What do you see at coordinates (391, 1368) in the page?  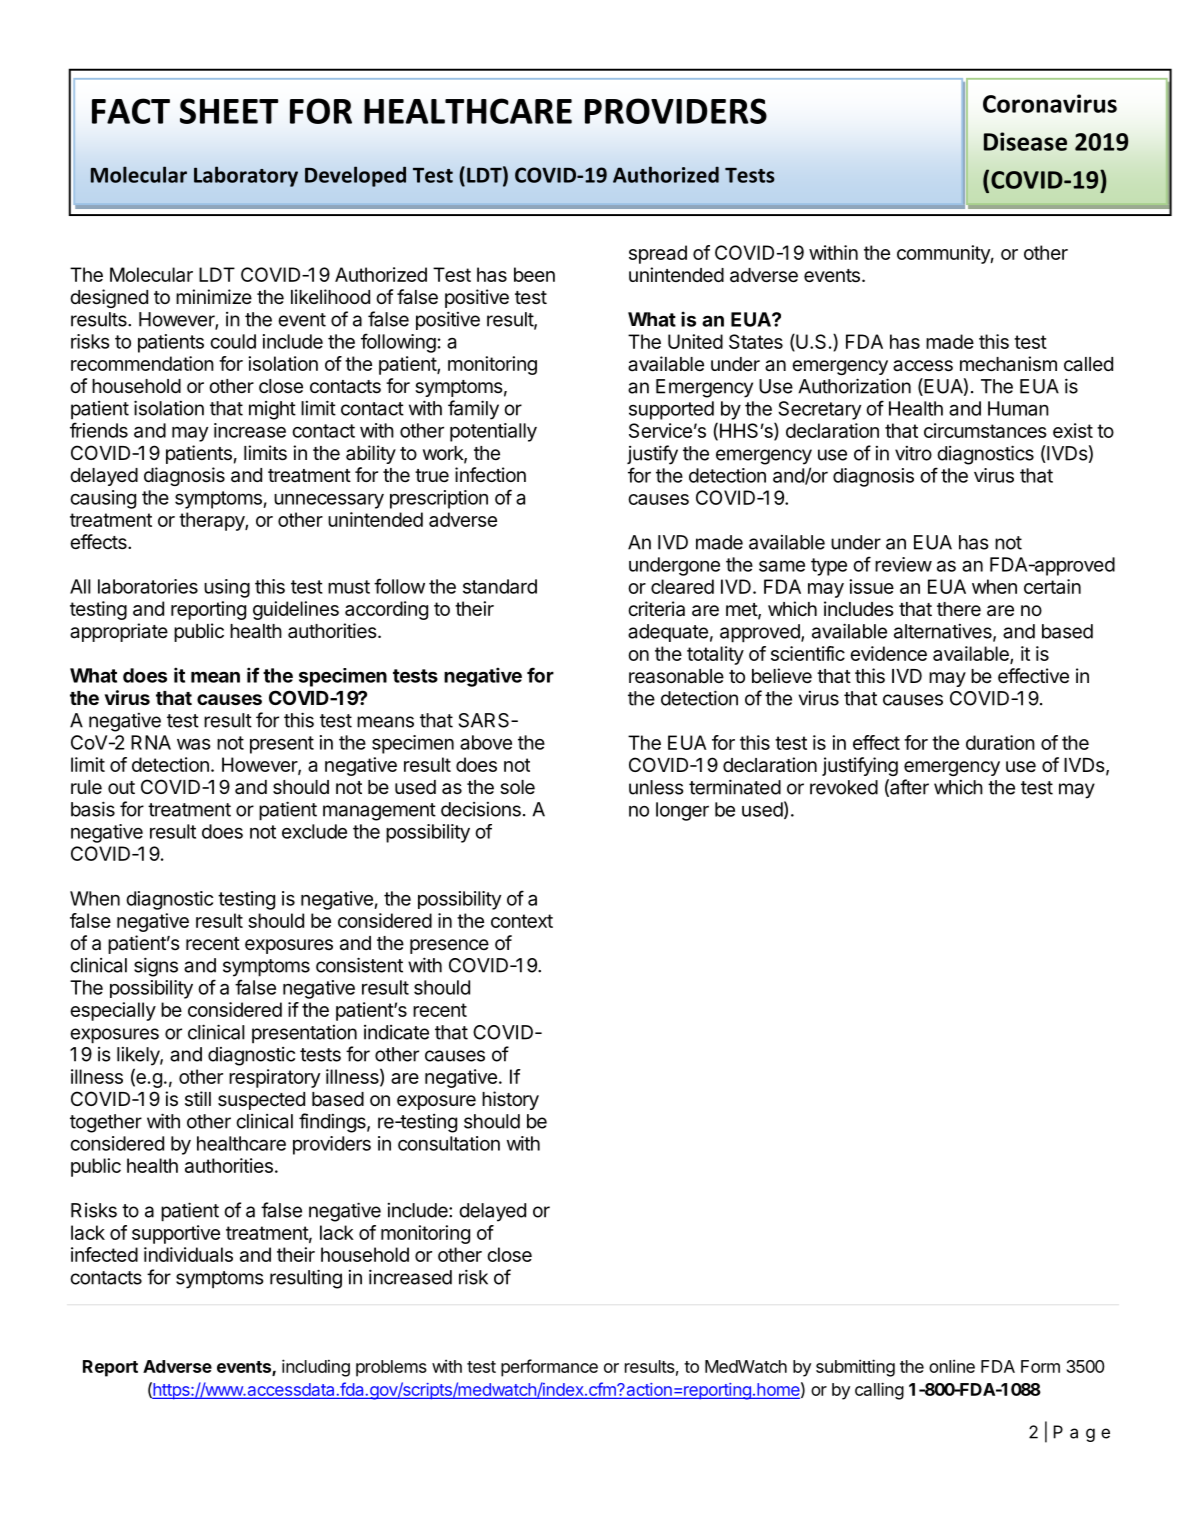 I see `problems` at bounding box center [391, 1368].
